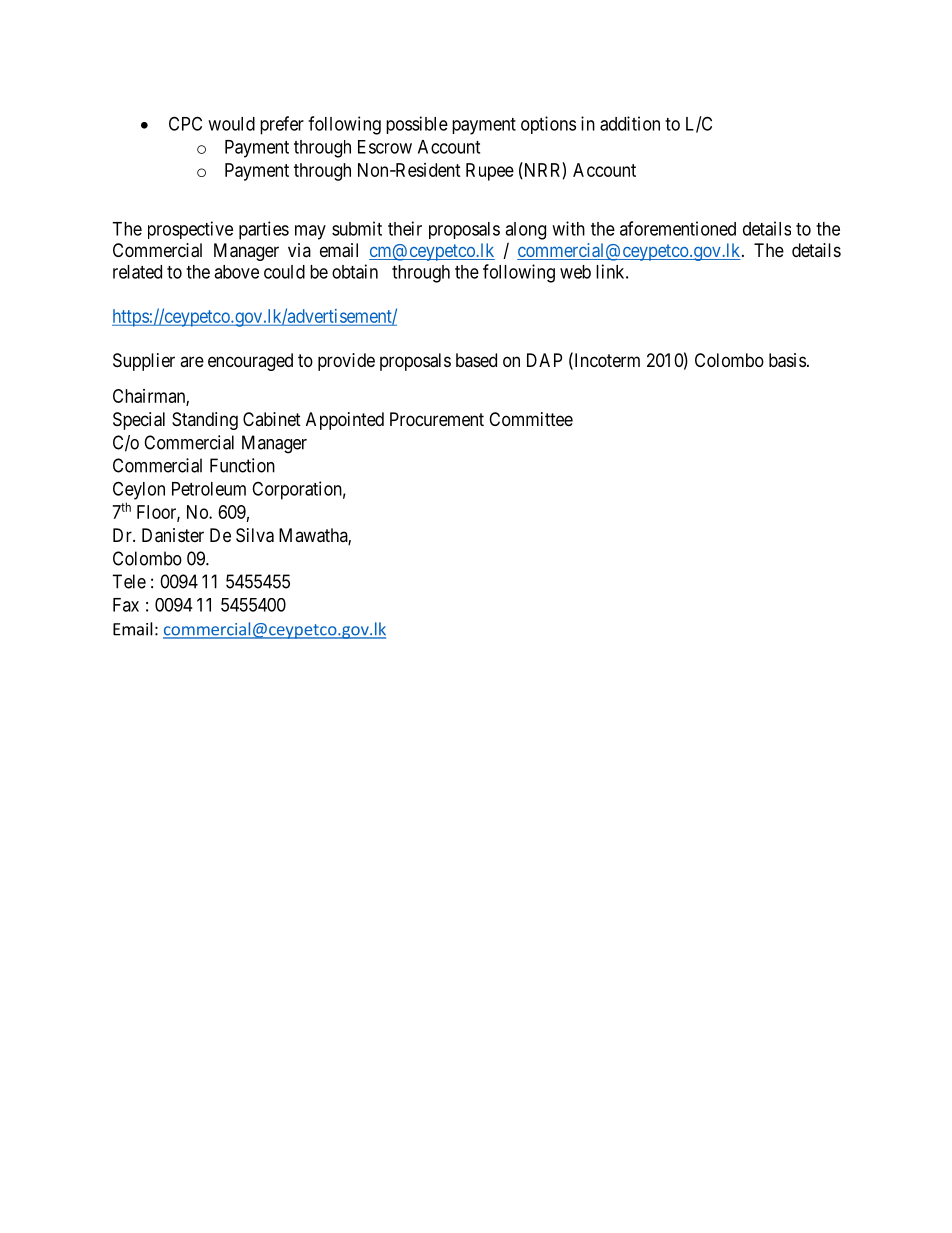 This screenshot has width=952, height=1233. What do you see at coordinates (192, 361) in the screenshot?
I see `are` at bounding box center [192, 361].
